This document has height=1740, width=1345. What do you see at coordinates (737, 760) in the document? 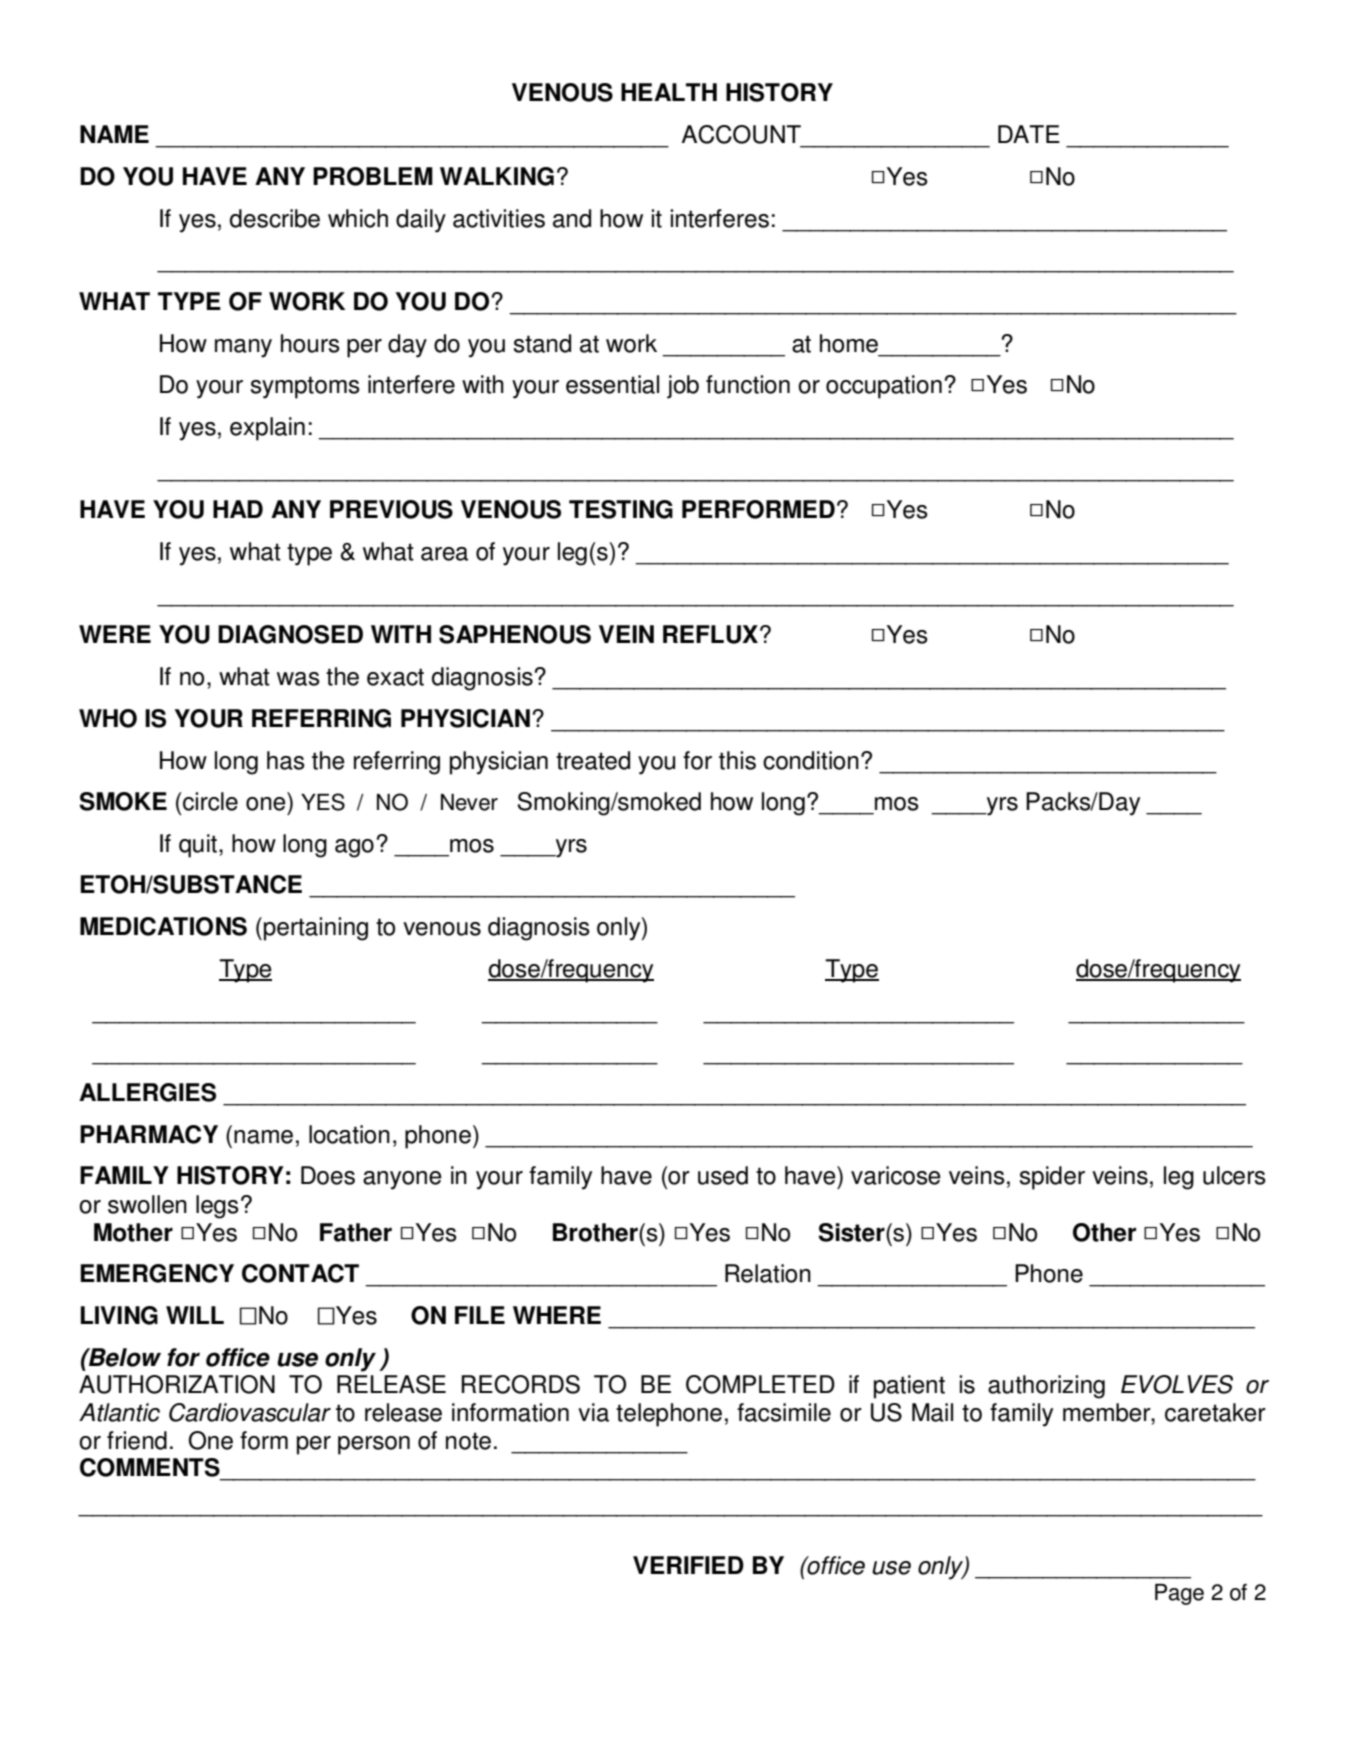
I see `this` at bounding box center [737, 760].
